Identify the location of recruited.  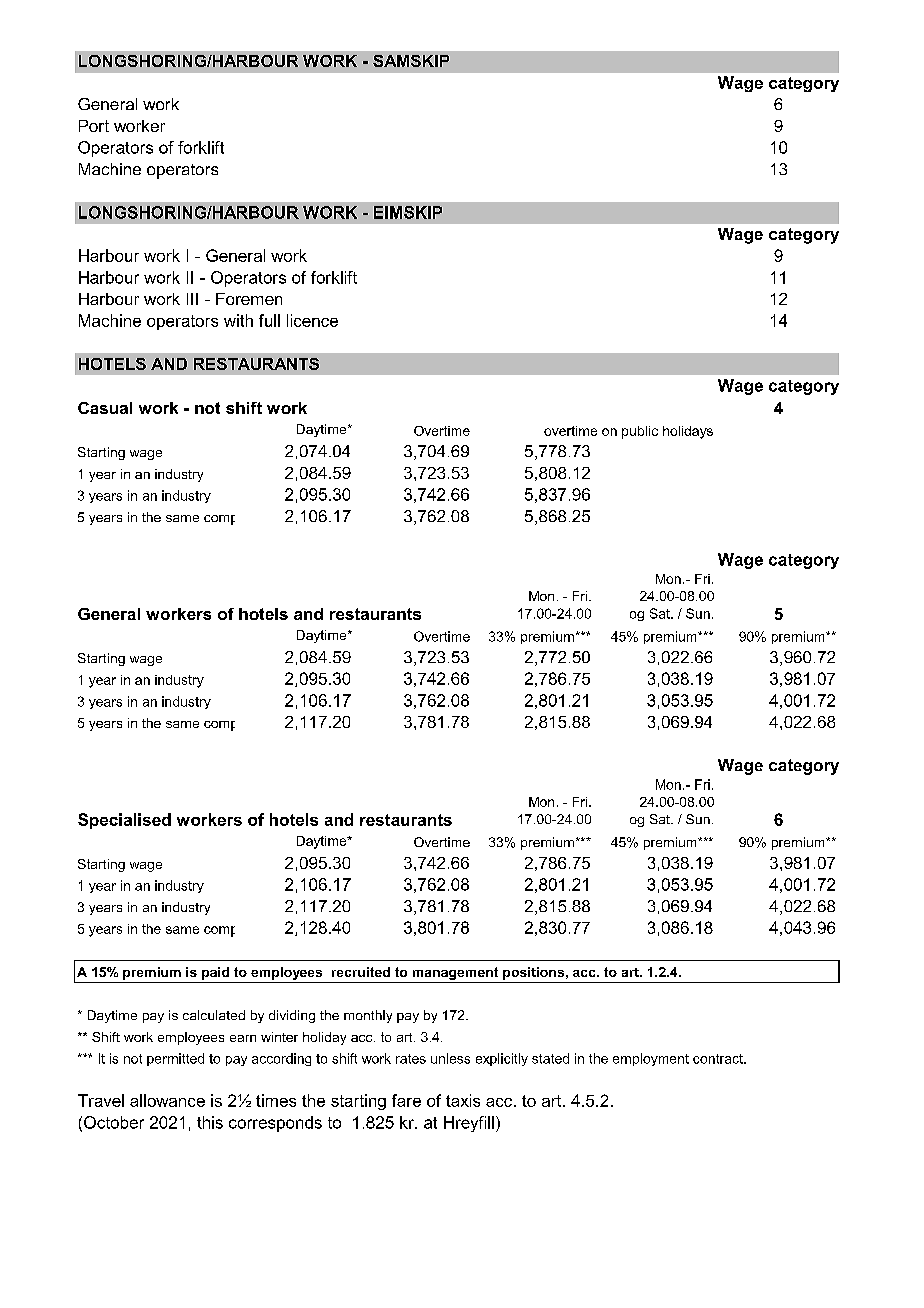
(361, 972).
